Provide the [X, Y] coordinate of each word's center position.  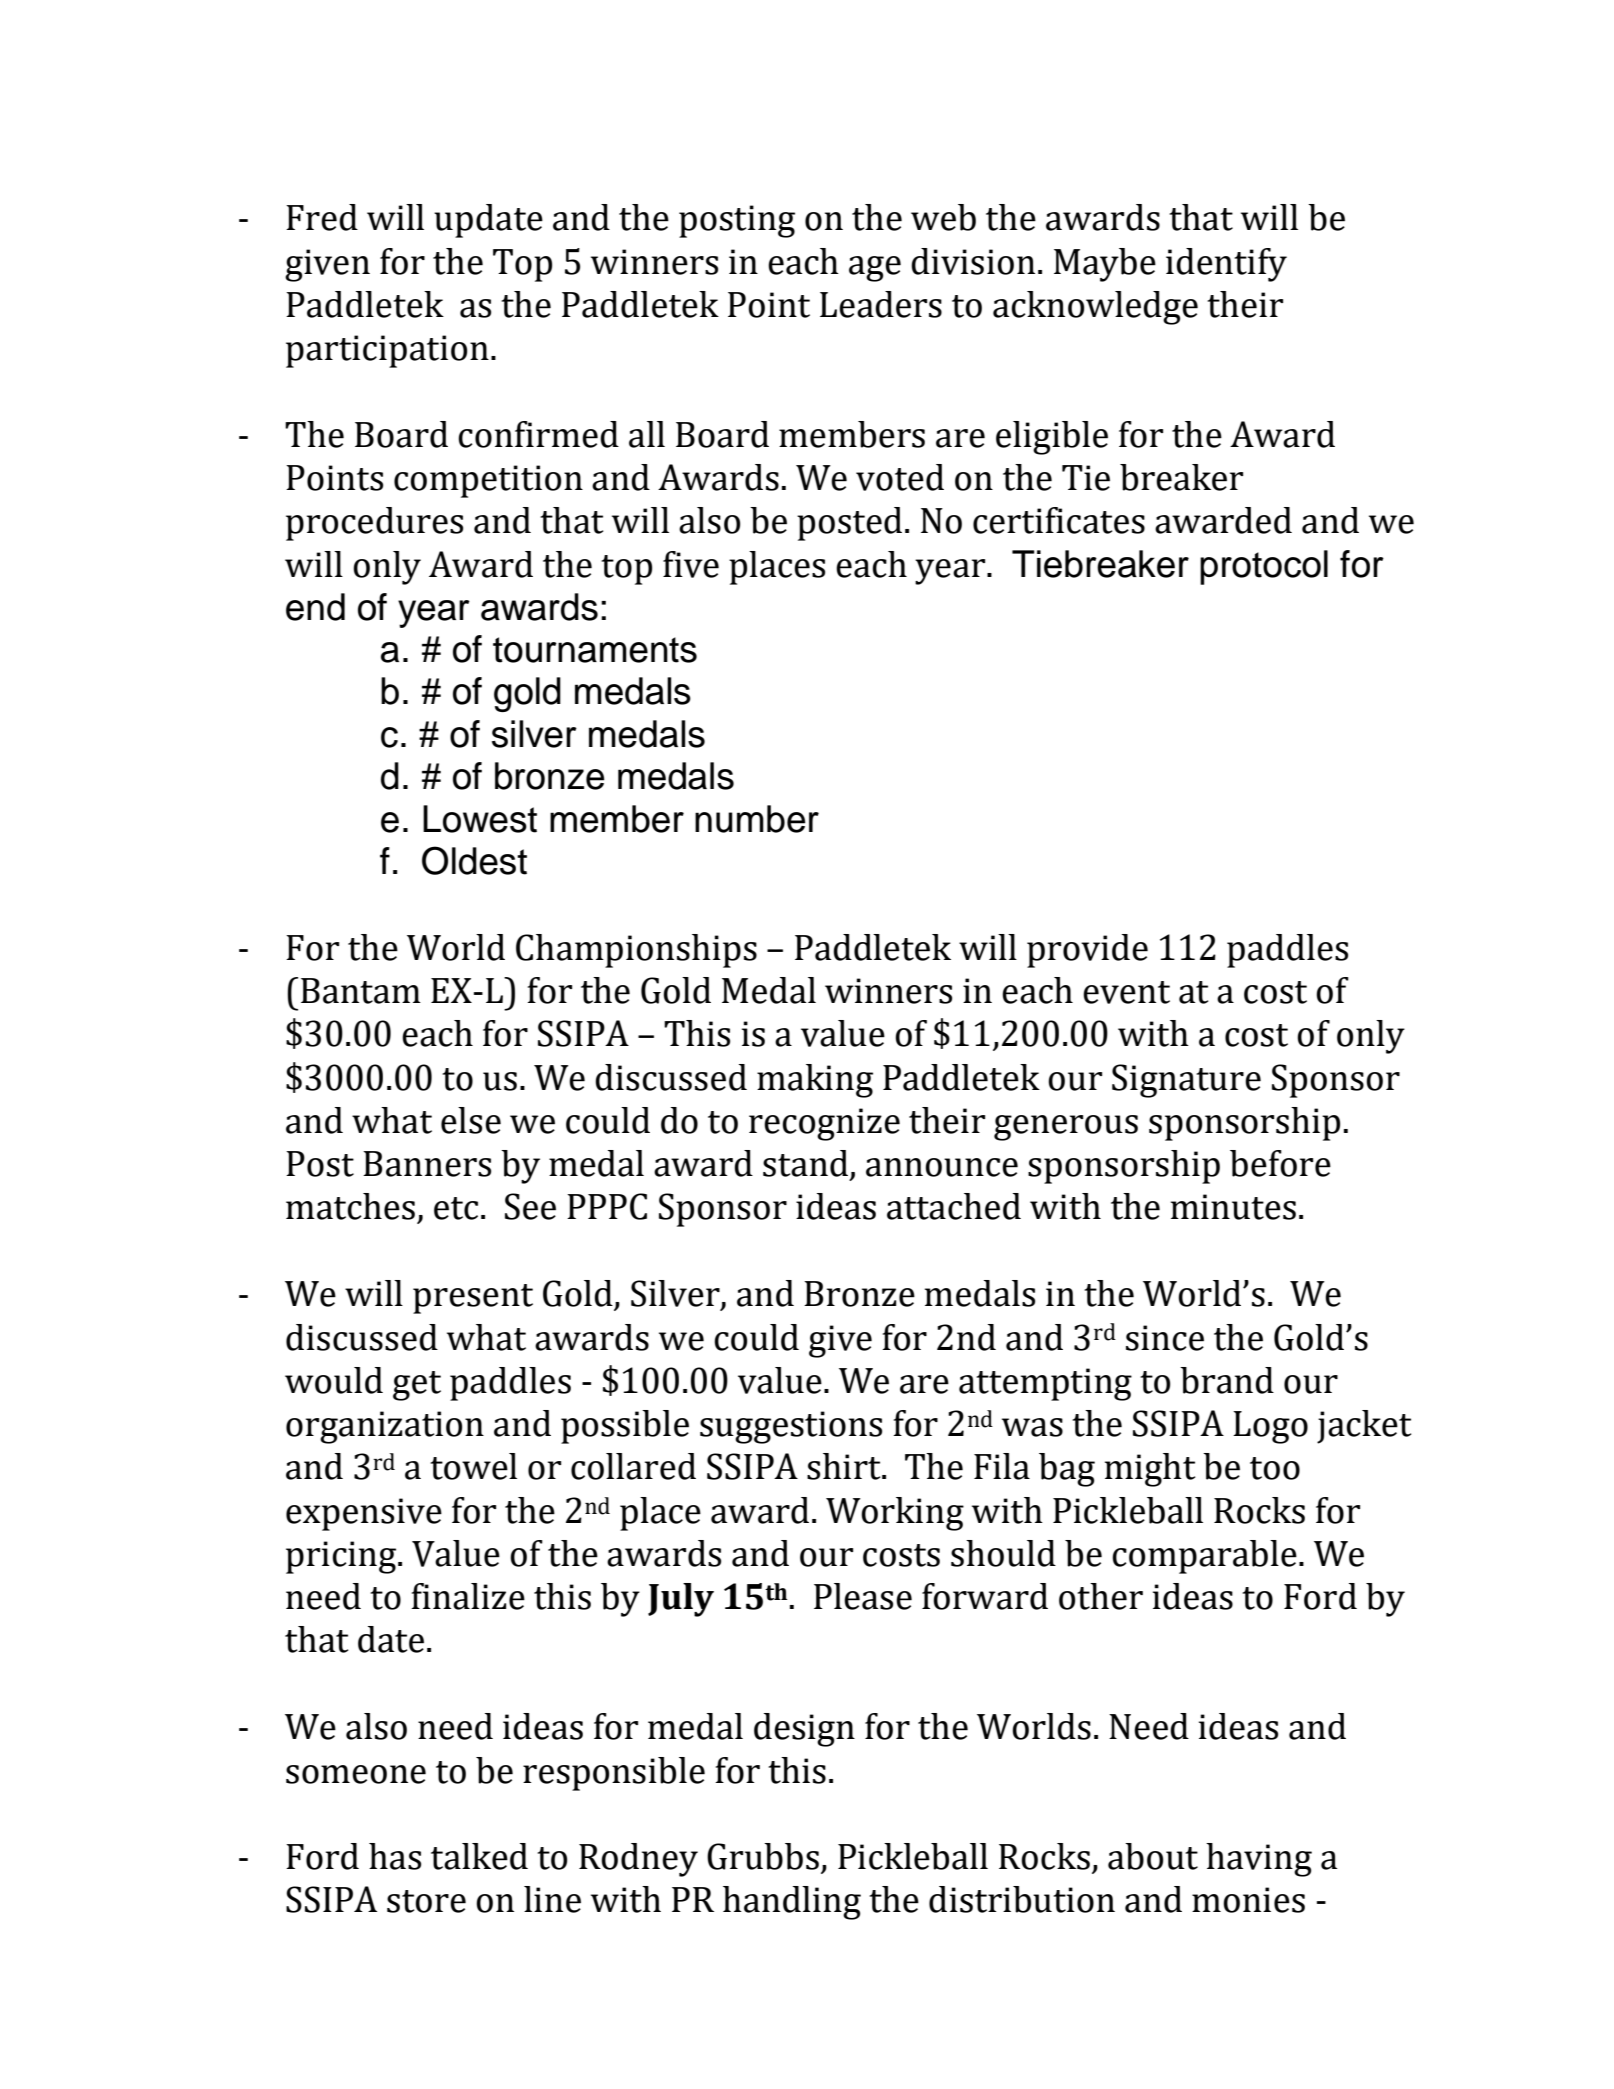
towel [473, 1466]
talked [479, 1856]
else [471, 1120]
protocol [1264, 567]
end [315, 607]
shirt [845, 1466]
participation [387, 351]
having [1259, 1860]
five [691, 564]
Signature [1186, 1081]
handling [792, 1903]
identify [1226, 265]
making [815, 1081]
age [875, 269]
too [1275, 1468]
